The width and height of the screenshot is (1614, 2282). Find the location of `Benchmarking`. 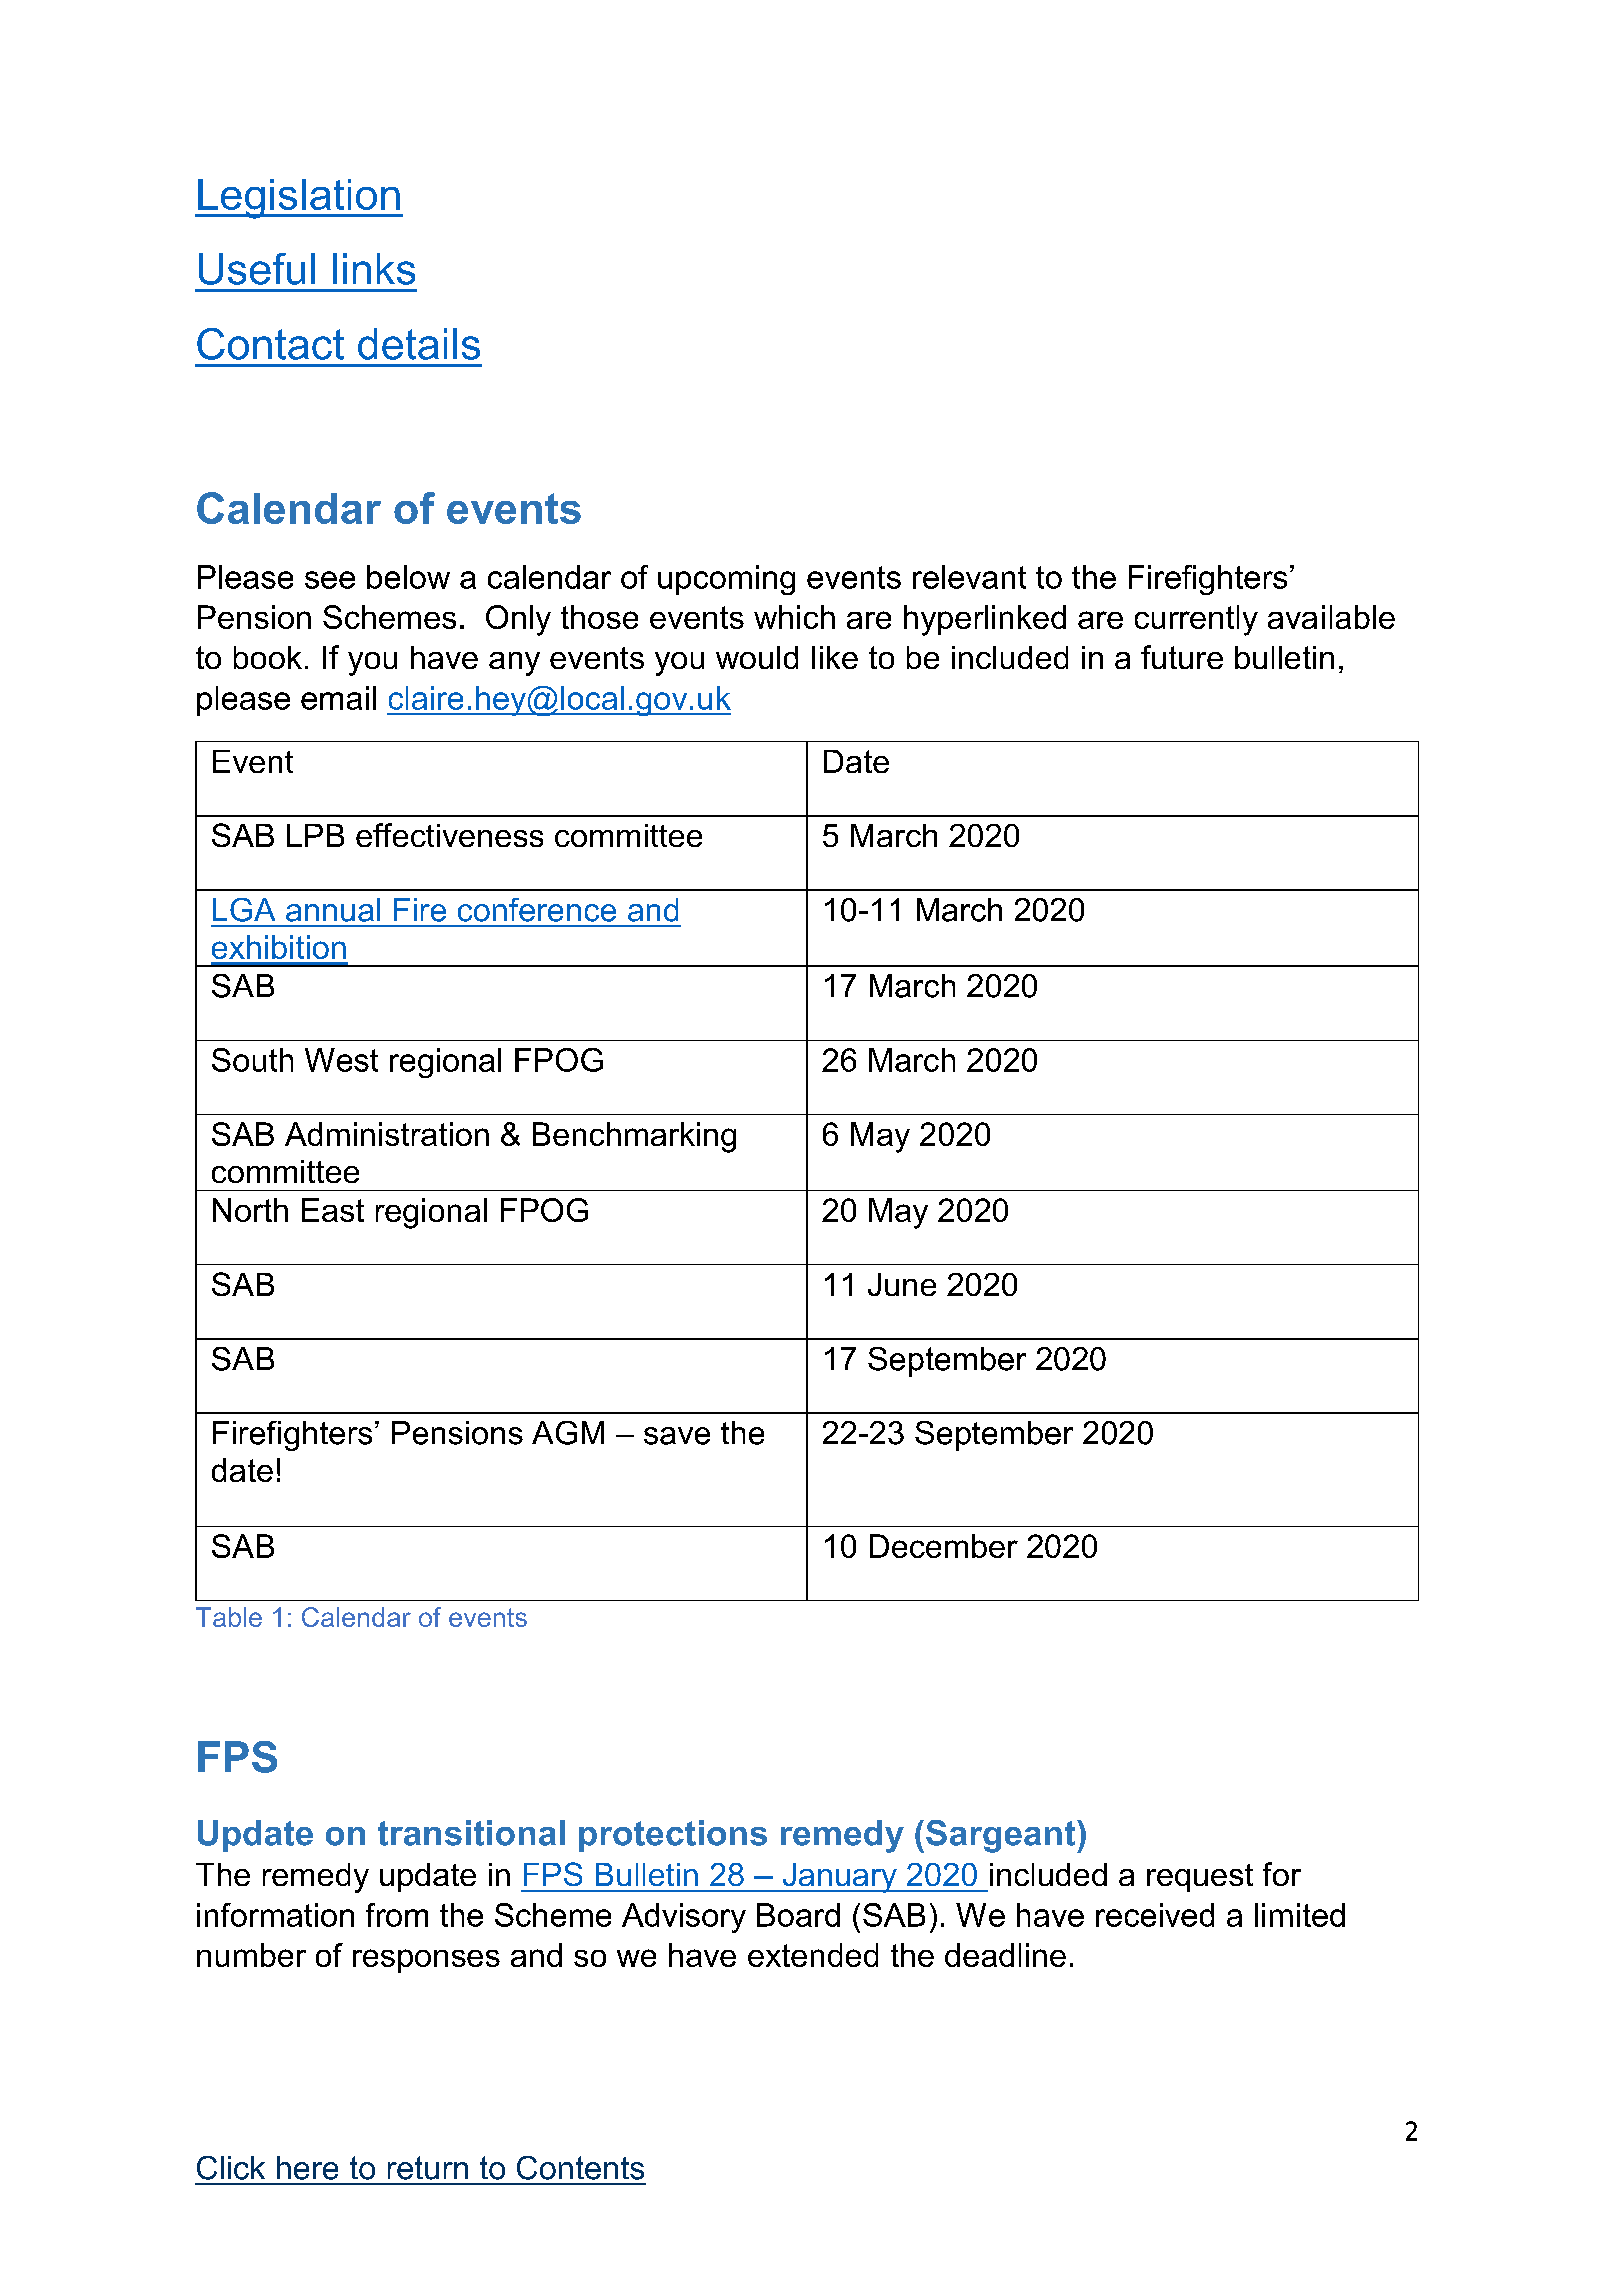

Benchmarking is located at coordinates (634, 1137).
